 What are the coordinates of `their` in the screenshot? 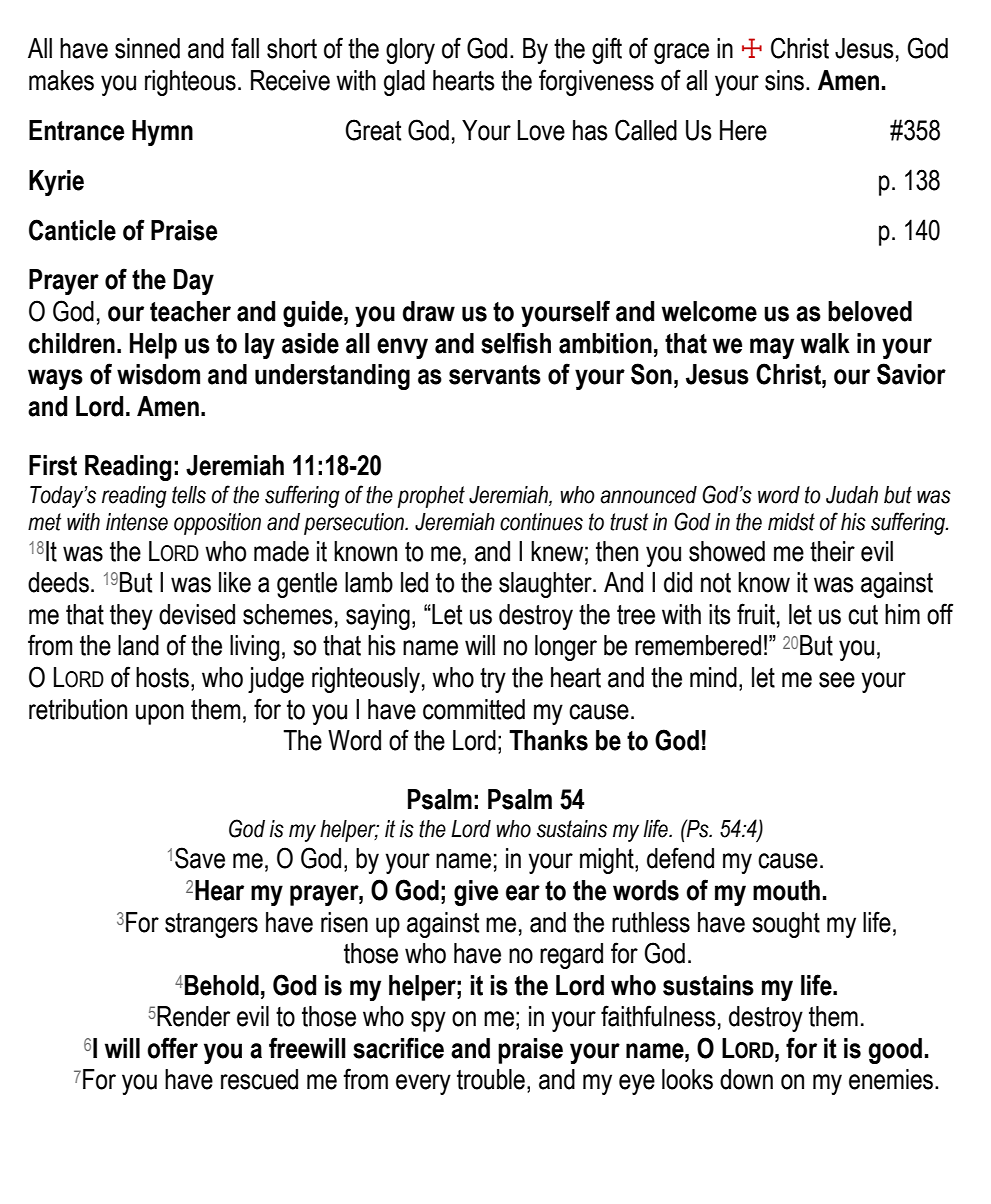 It's located at (832, 551).
